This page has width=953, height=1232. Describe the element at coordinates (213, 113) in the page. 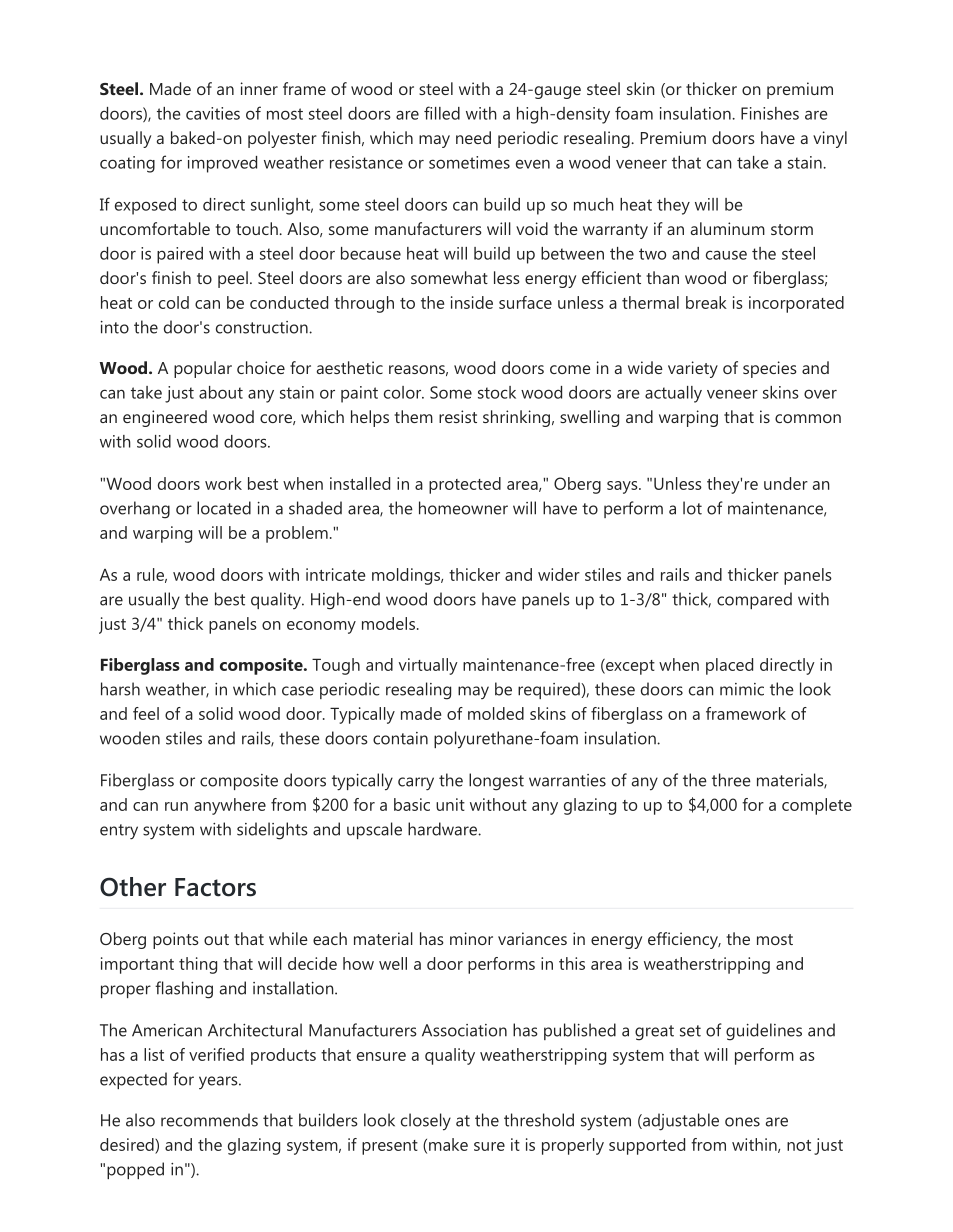

I see `cavities` at that location.
